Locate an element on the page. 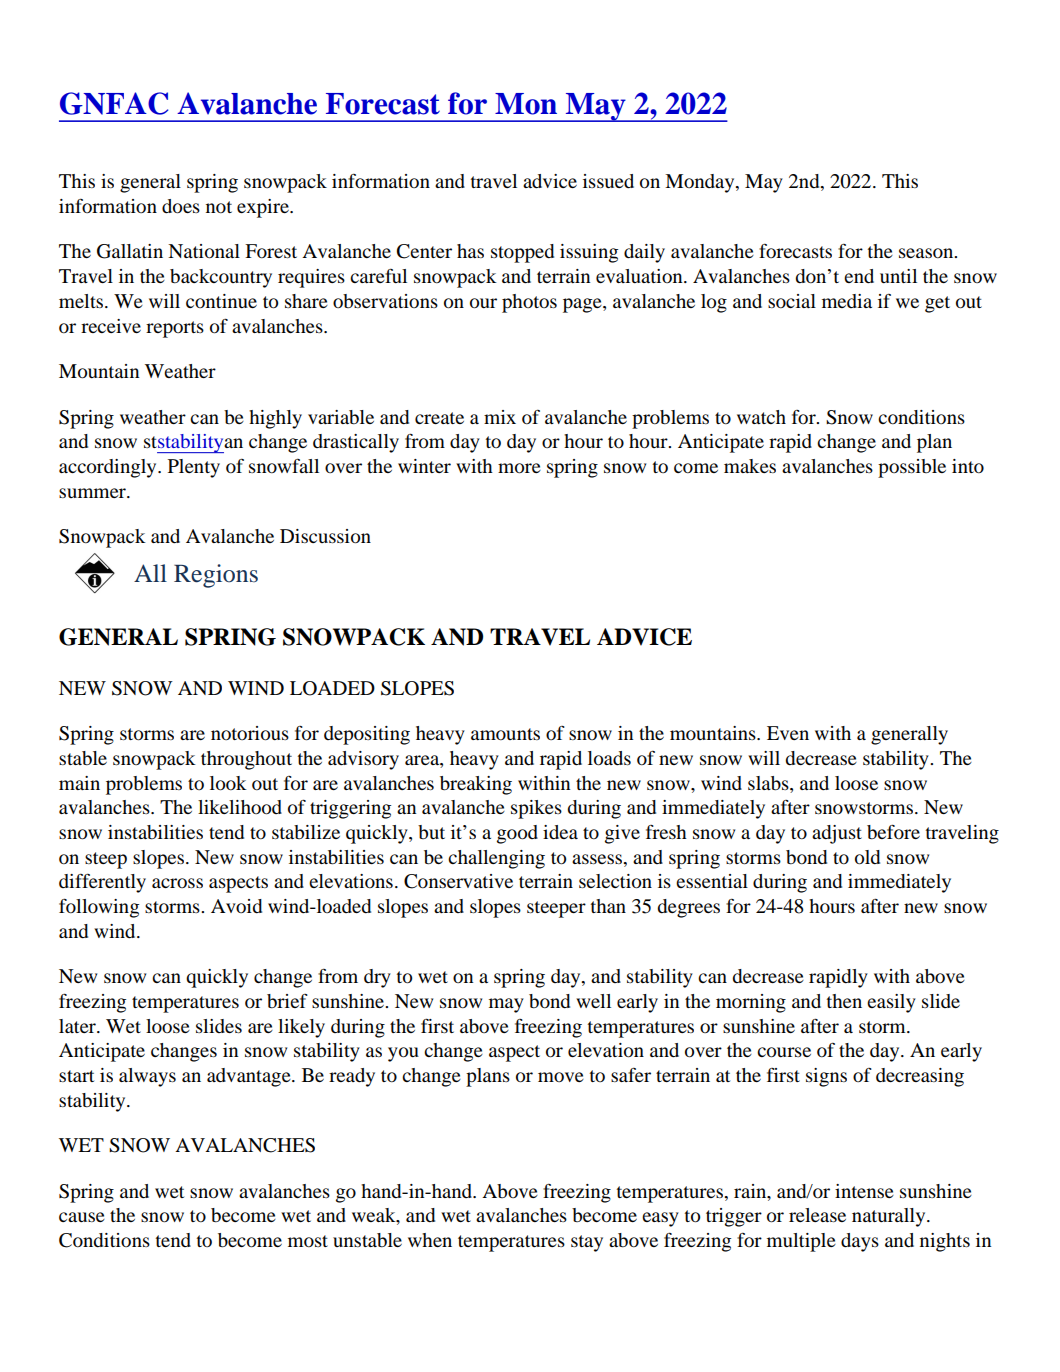 Image resolution: width=1060 pixels, height=1372 pixels. amounts is located at coordinates (505, 734).
